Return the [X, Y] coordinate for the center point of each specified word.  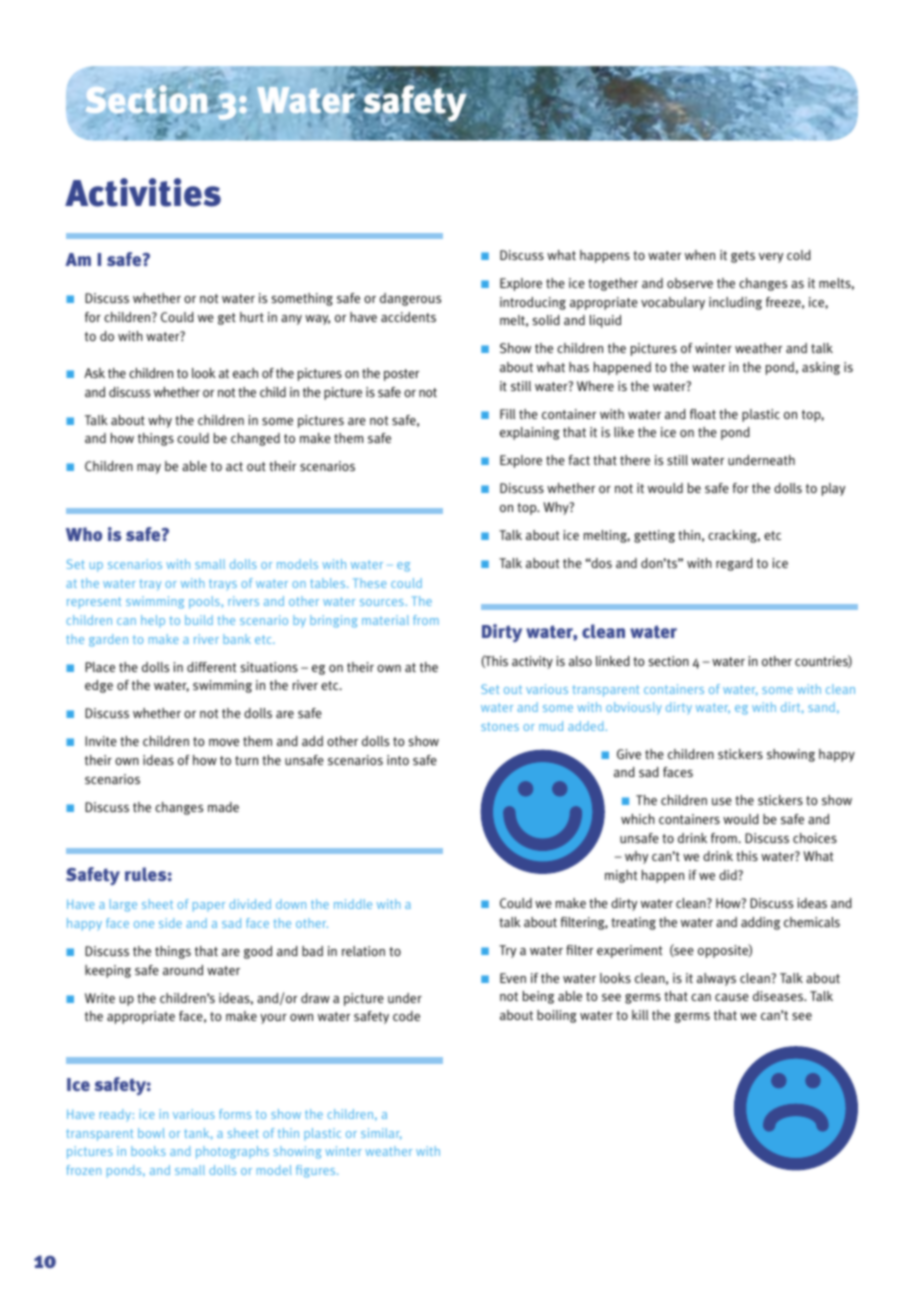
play [833, 489]
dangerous [410, 299]
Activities [143, 192]
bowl [151, 1133]
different [212, 667]
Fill [507, 414]
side [170, 923]
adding [760, 923]
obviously [634, 708]
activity [532, 662]
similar [381, 1134]
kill [640, 1015]
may [149, 469]
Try [507, 951]
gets [743, 257]
